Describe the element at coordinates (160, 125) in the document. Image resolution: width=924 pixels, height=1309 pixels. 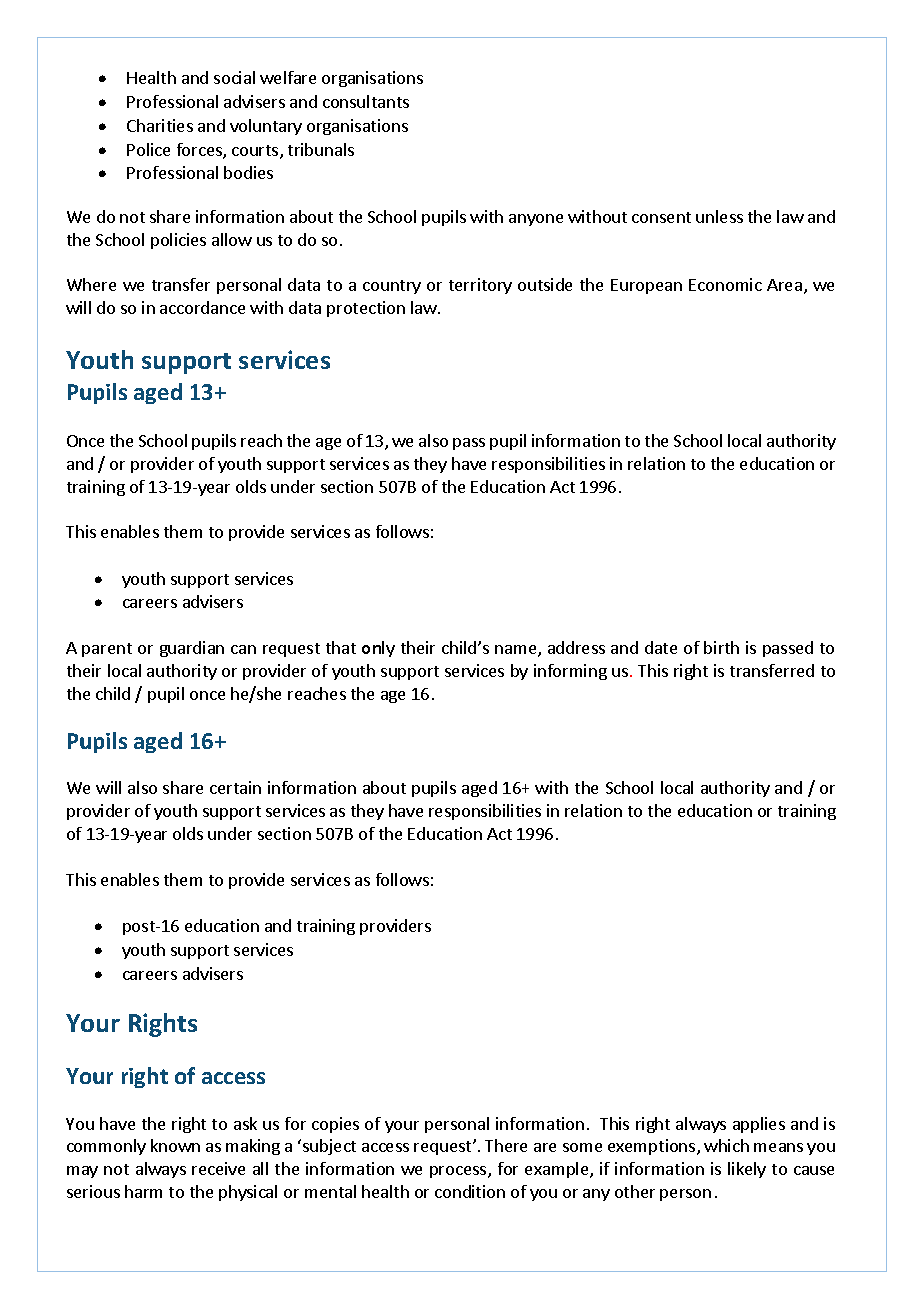
I see `Charities` at that location.
